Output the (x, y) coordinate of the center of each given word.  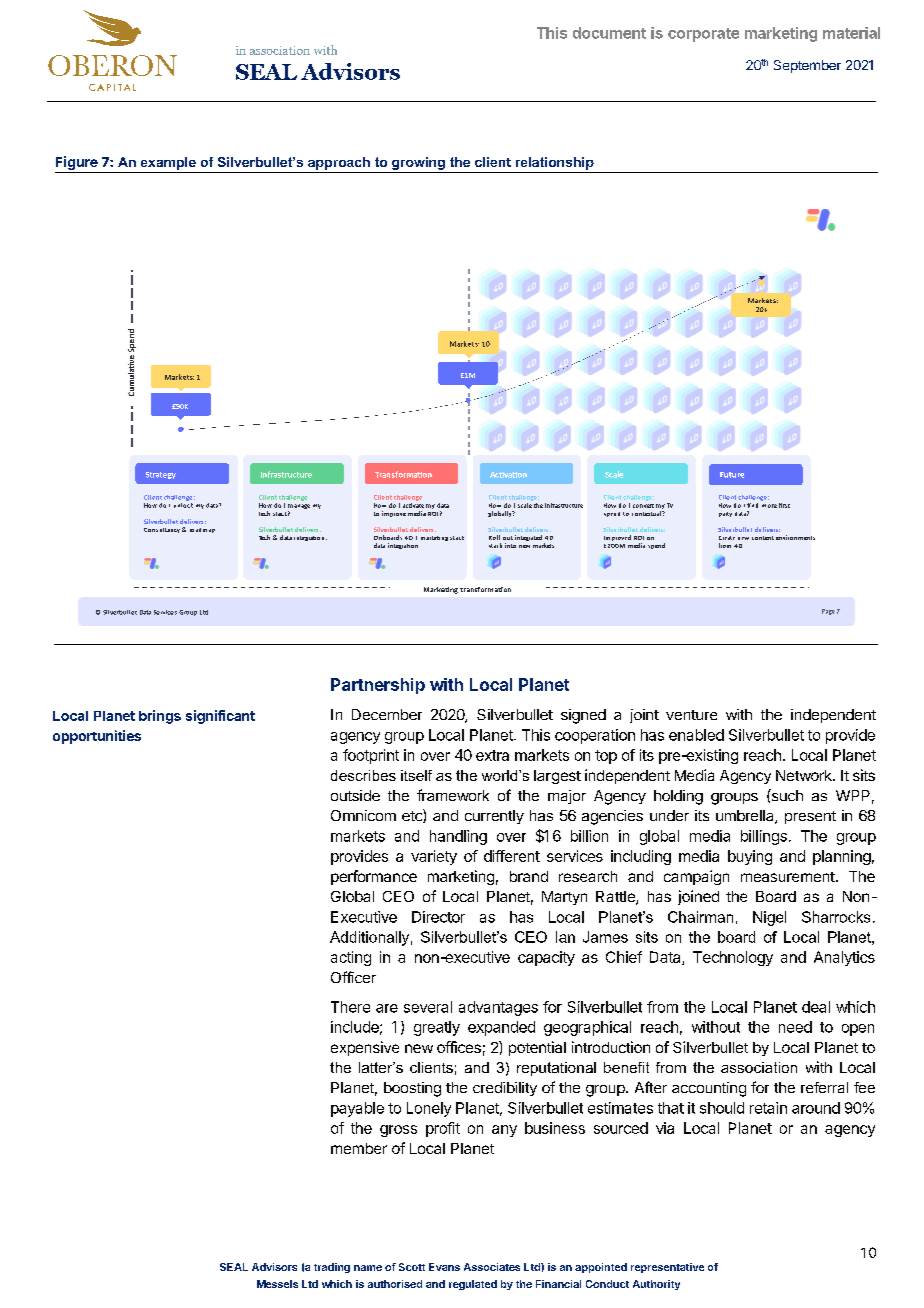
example (168, 163)
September (807, 66)
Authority (656, 1285)
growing (418, 163)
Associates (492, 1267)
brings (160, 717)
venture (691, 715)
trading (332, 1268)
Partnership (378, 686)
